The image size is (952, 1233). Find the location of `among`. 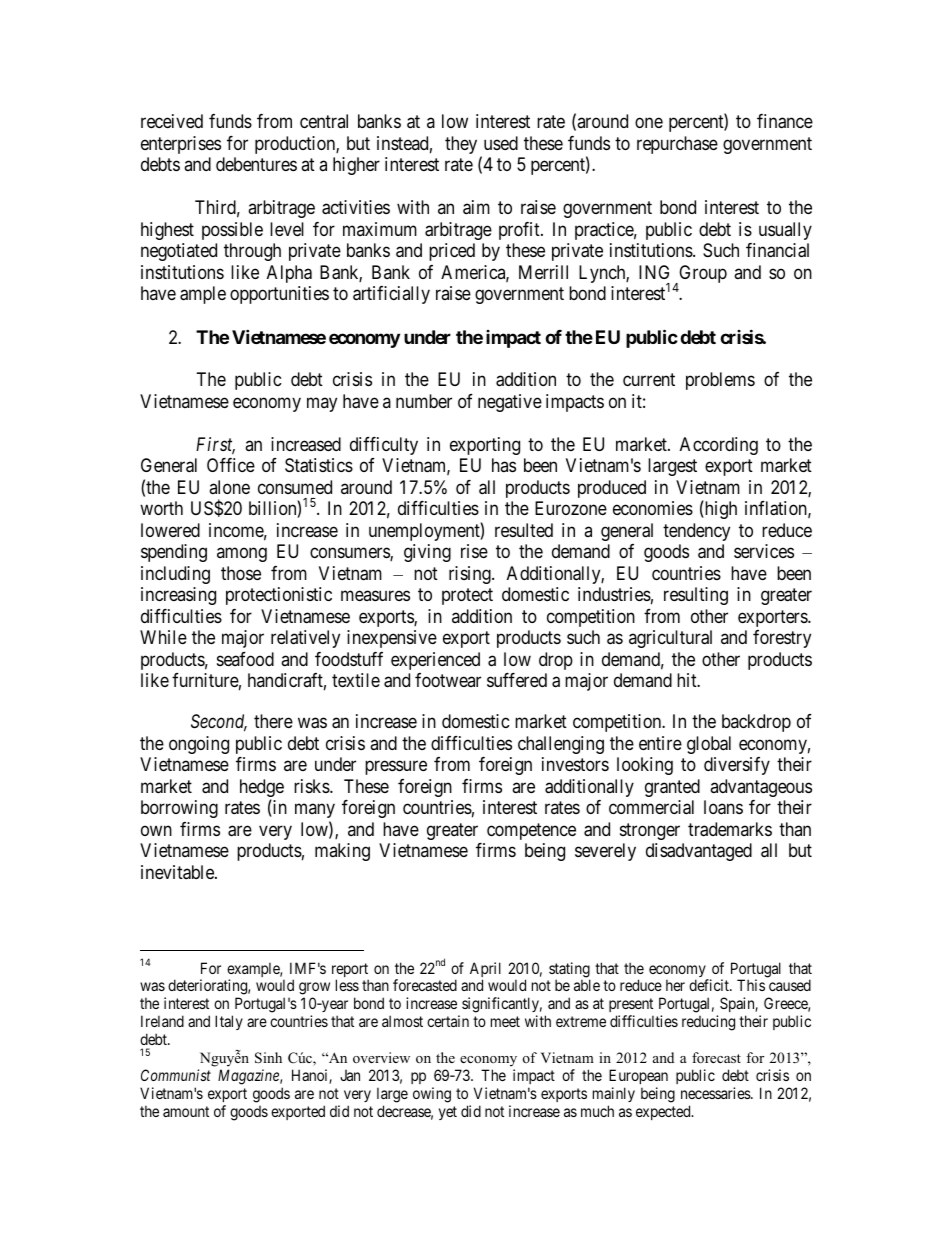

among is located at coordinates (242, 555).
